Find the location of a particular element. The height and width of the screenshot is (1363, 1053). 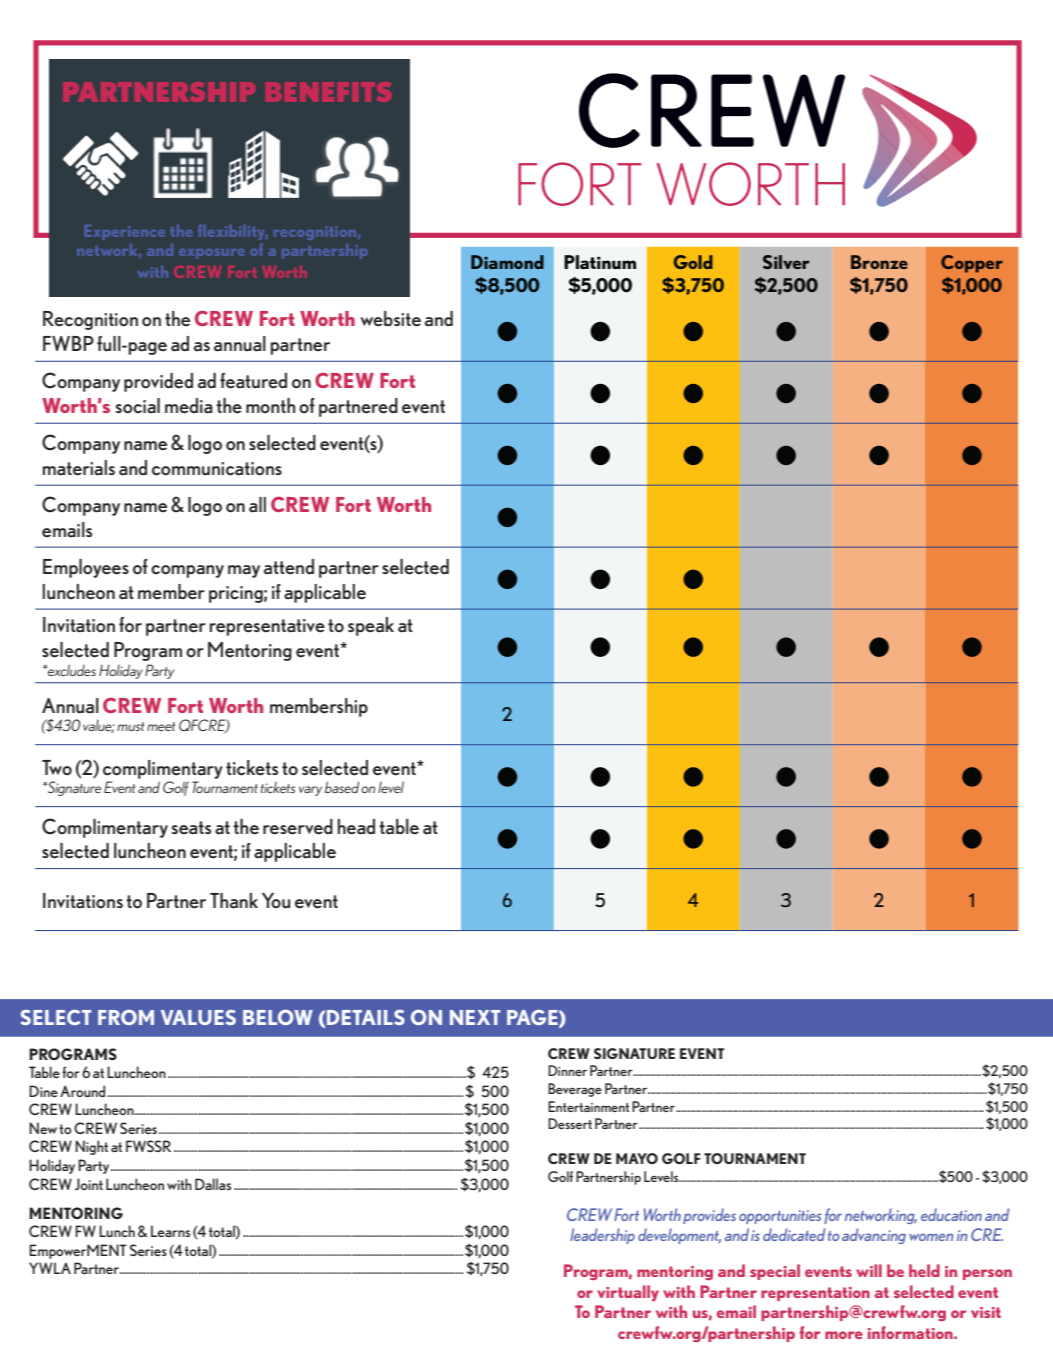

speak is located at coordinates (371, 626).
